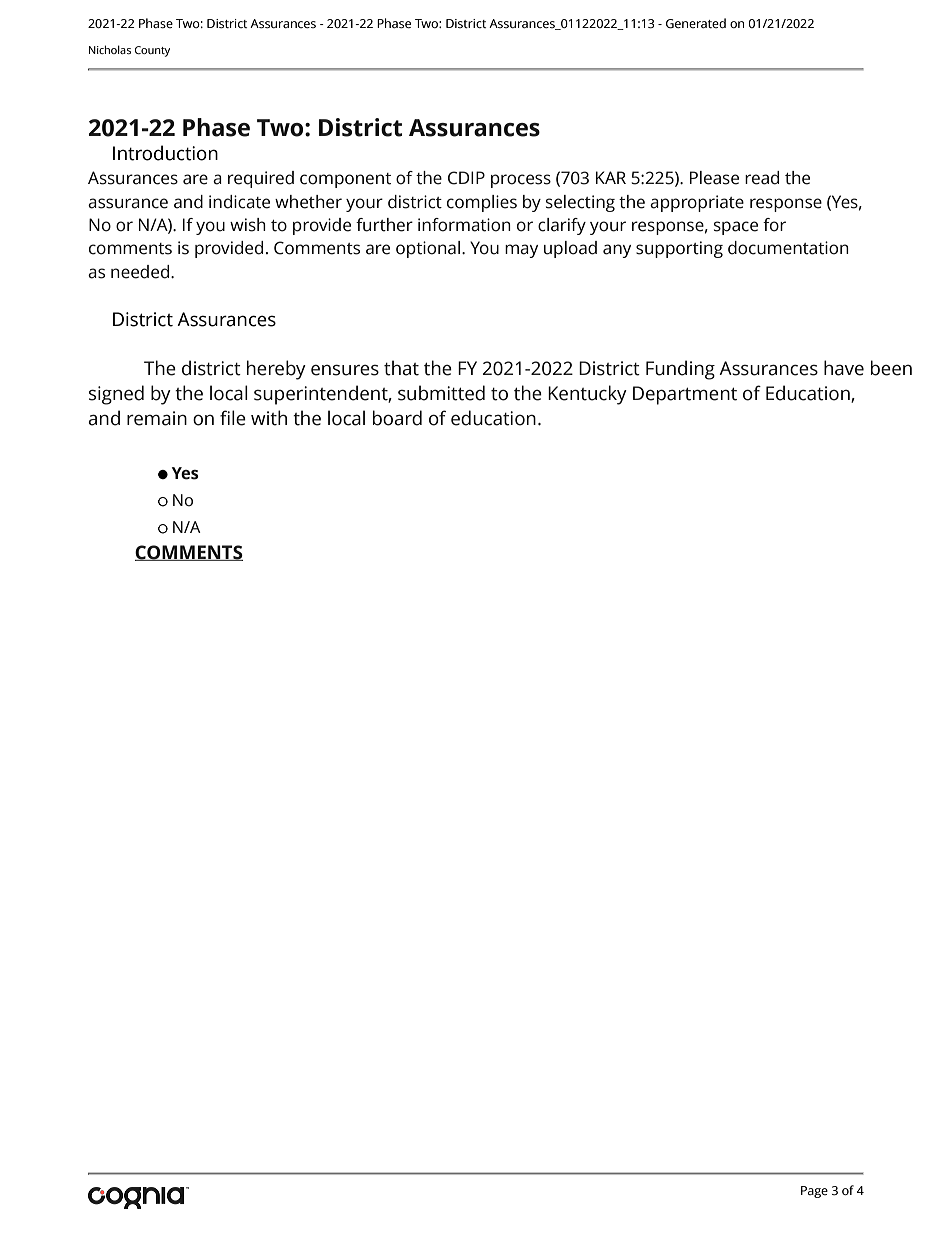 The image size is (952, 1233). I want to click on process, so click(521, 181).
